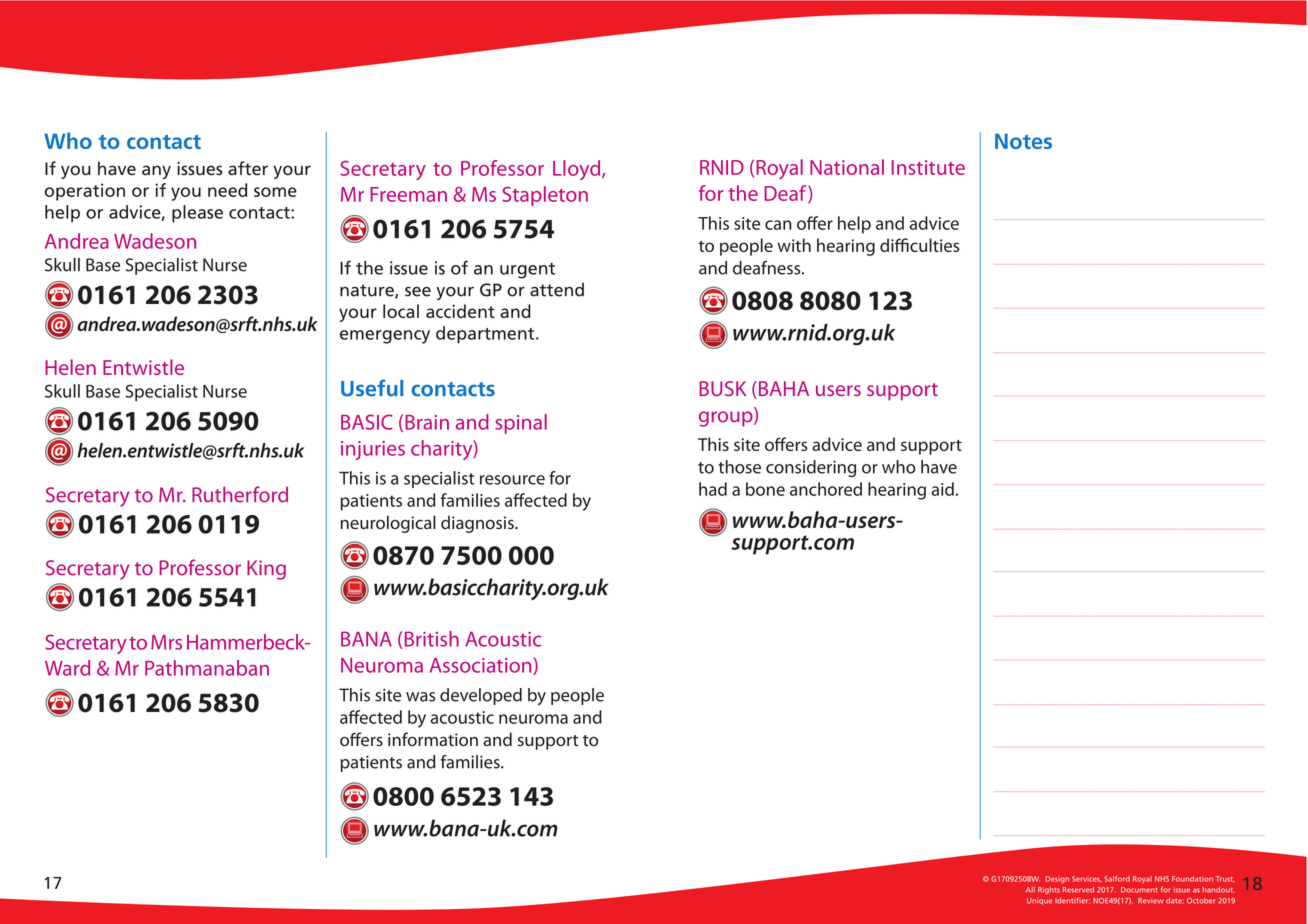 This page has width=1308, height=924. What do you see at coordinates (240, 494) in the page?
I see `Rutherford` at bounding box center [240, 494].
